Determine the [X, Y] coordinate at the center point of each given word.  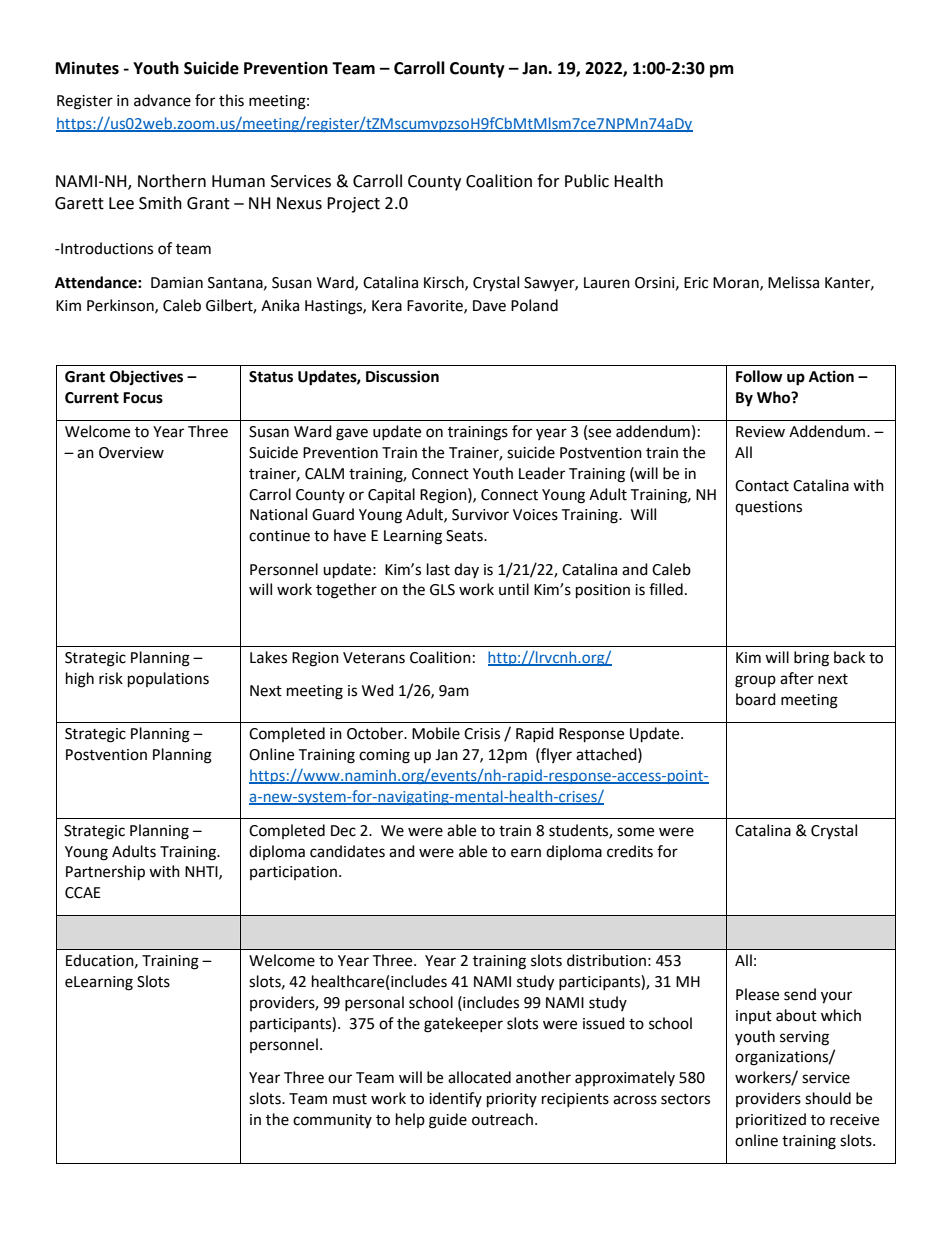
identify [455, 1099]
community [332, 1121]
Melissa [793, 282]
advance [162, 100]
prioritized [771, 1120]
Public [587, 181]
